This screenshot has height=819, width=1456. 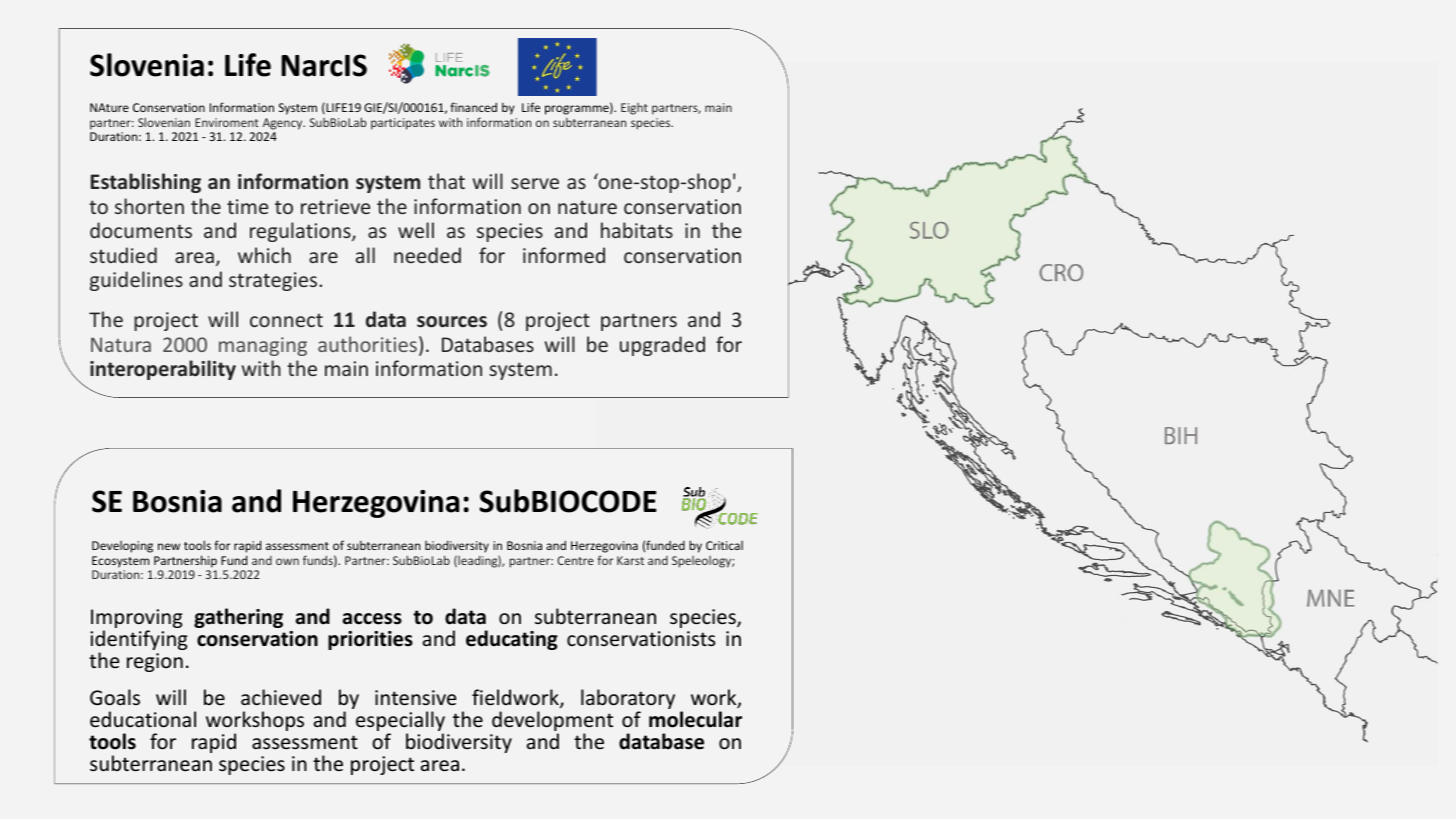 What do you see at coordinates (169, 546) in the screenshot?
I see `new` at bounding box center [169, 546].
